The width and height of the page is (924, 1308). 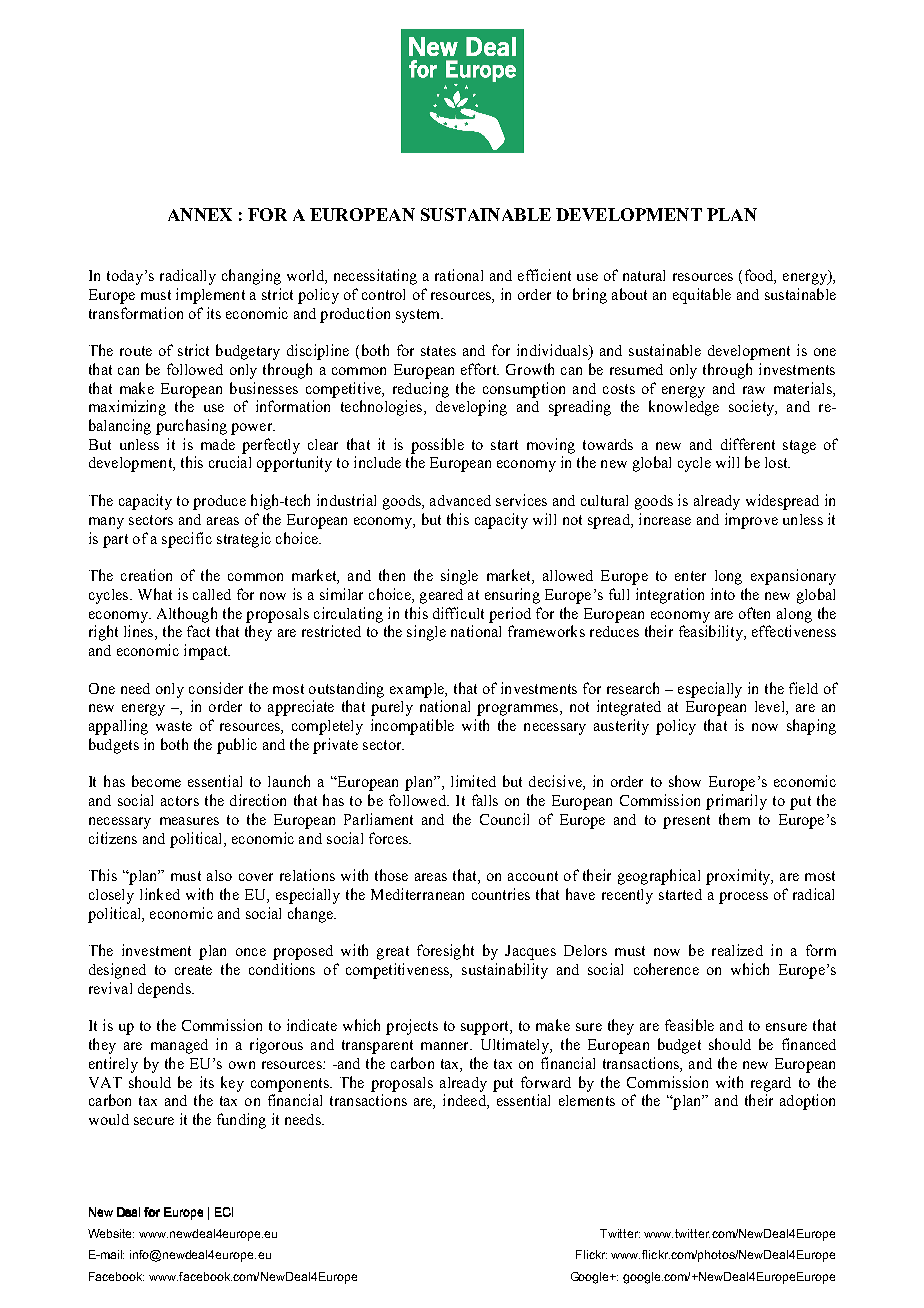 What do you see at coordinates (111, 1233) in the page?
I see `Website` at bounding box center [111, 1233].
